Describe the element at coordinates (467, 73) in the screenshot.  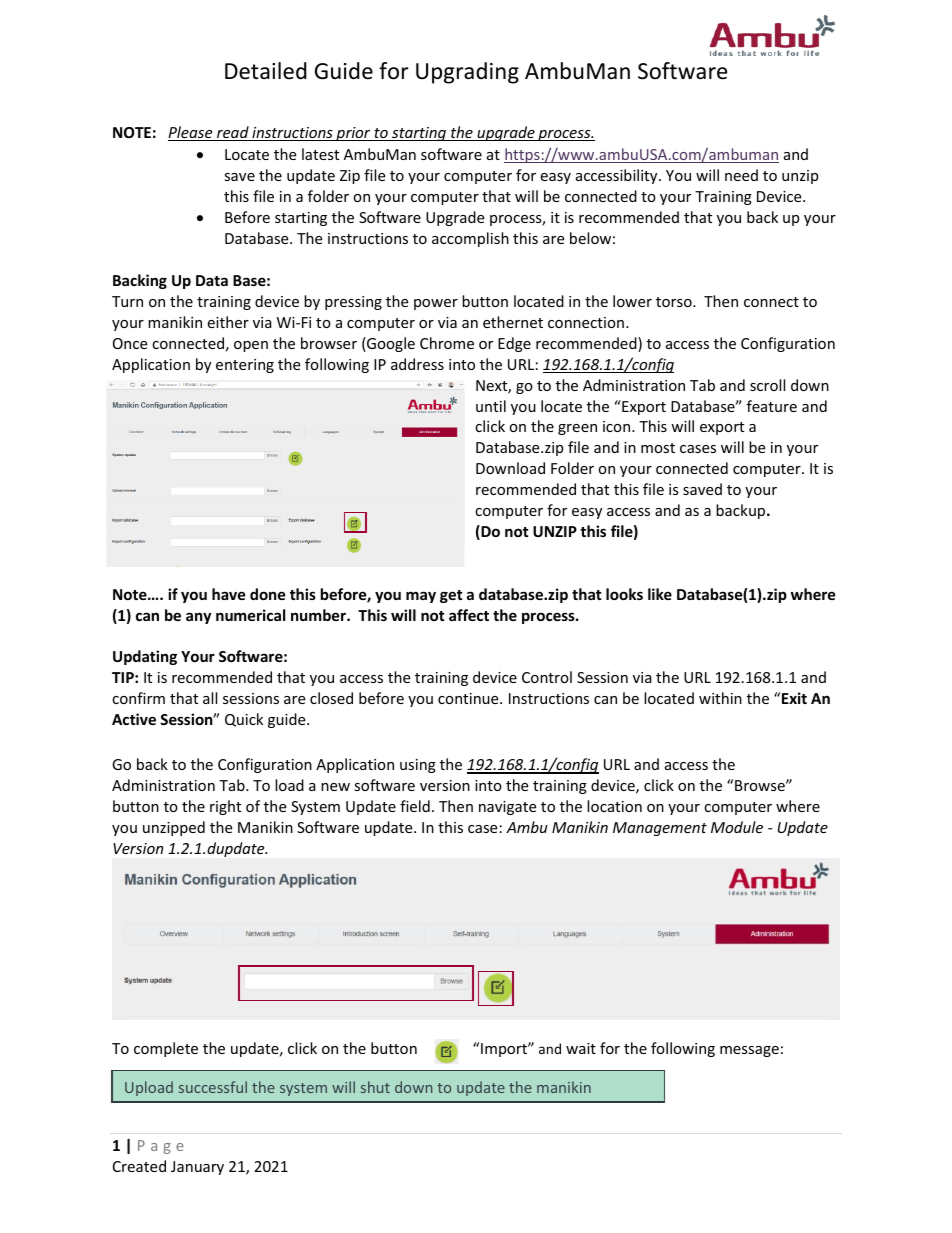
I see `Upgrading` at that location.
